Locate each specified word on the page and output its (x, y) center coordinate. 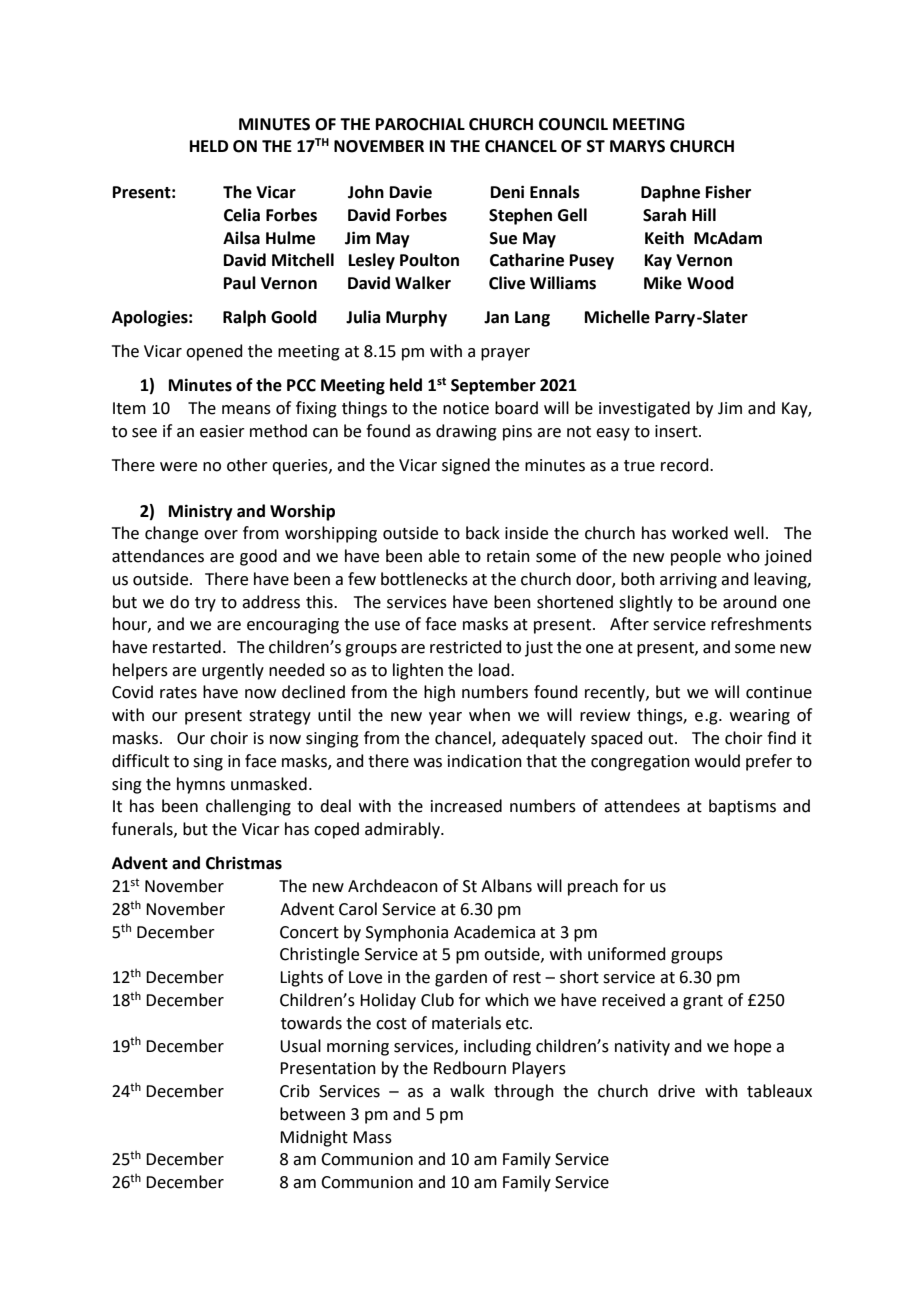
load (495, 670)
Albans (506, 886)
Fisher (728, 192)
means (246, 410)
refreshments (761, 624)
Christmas (244, 863)
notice (466, 408)
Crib (295, 1091)
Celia (242, 215)
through (524, 1092)
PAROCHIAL (420, 124)
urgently (233, 671)
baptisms (742, 807)
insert (677, 431)
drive (676, 1091)
